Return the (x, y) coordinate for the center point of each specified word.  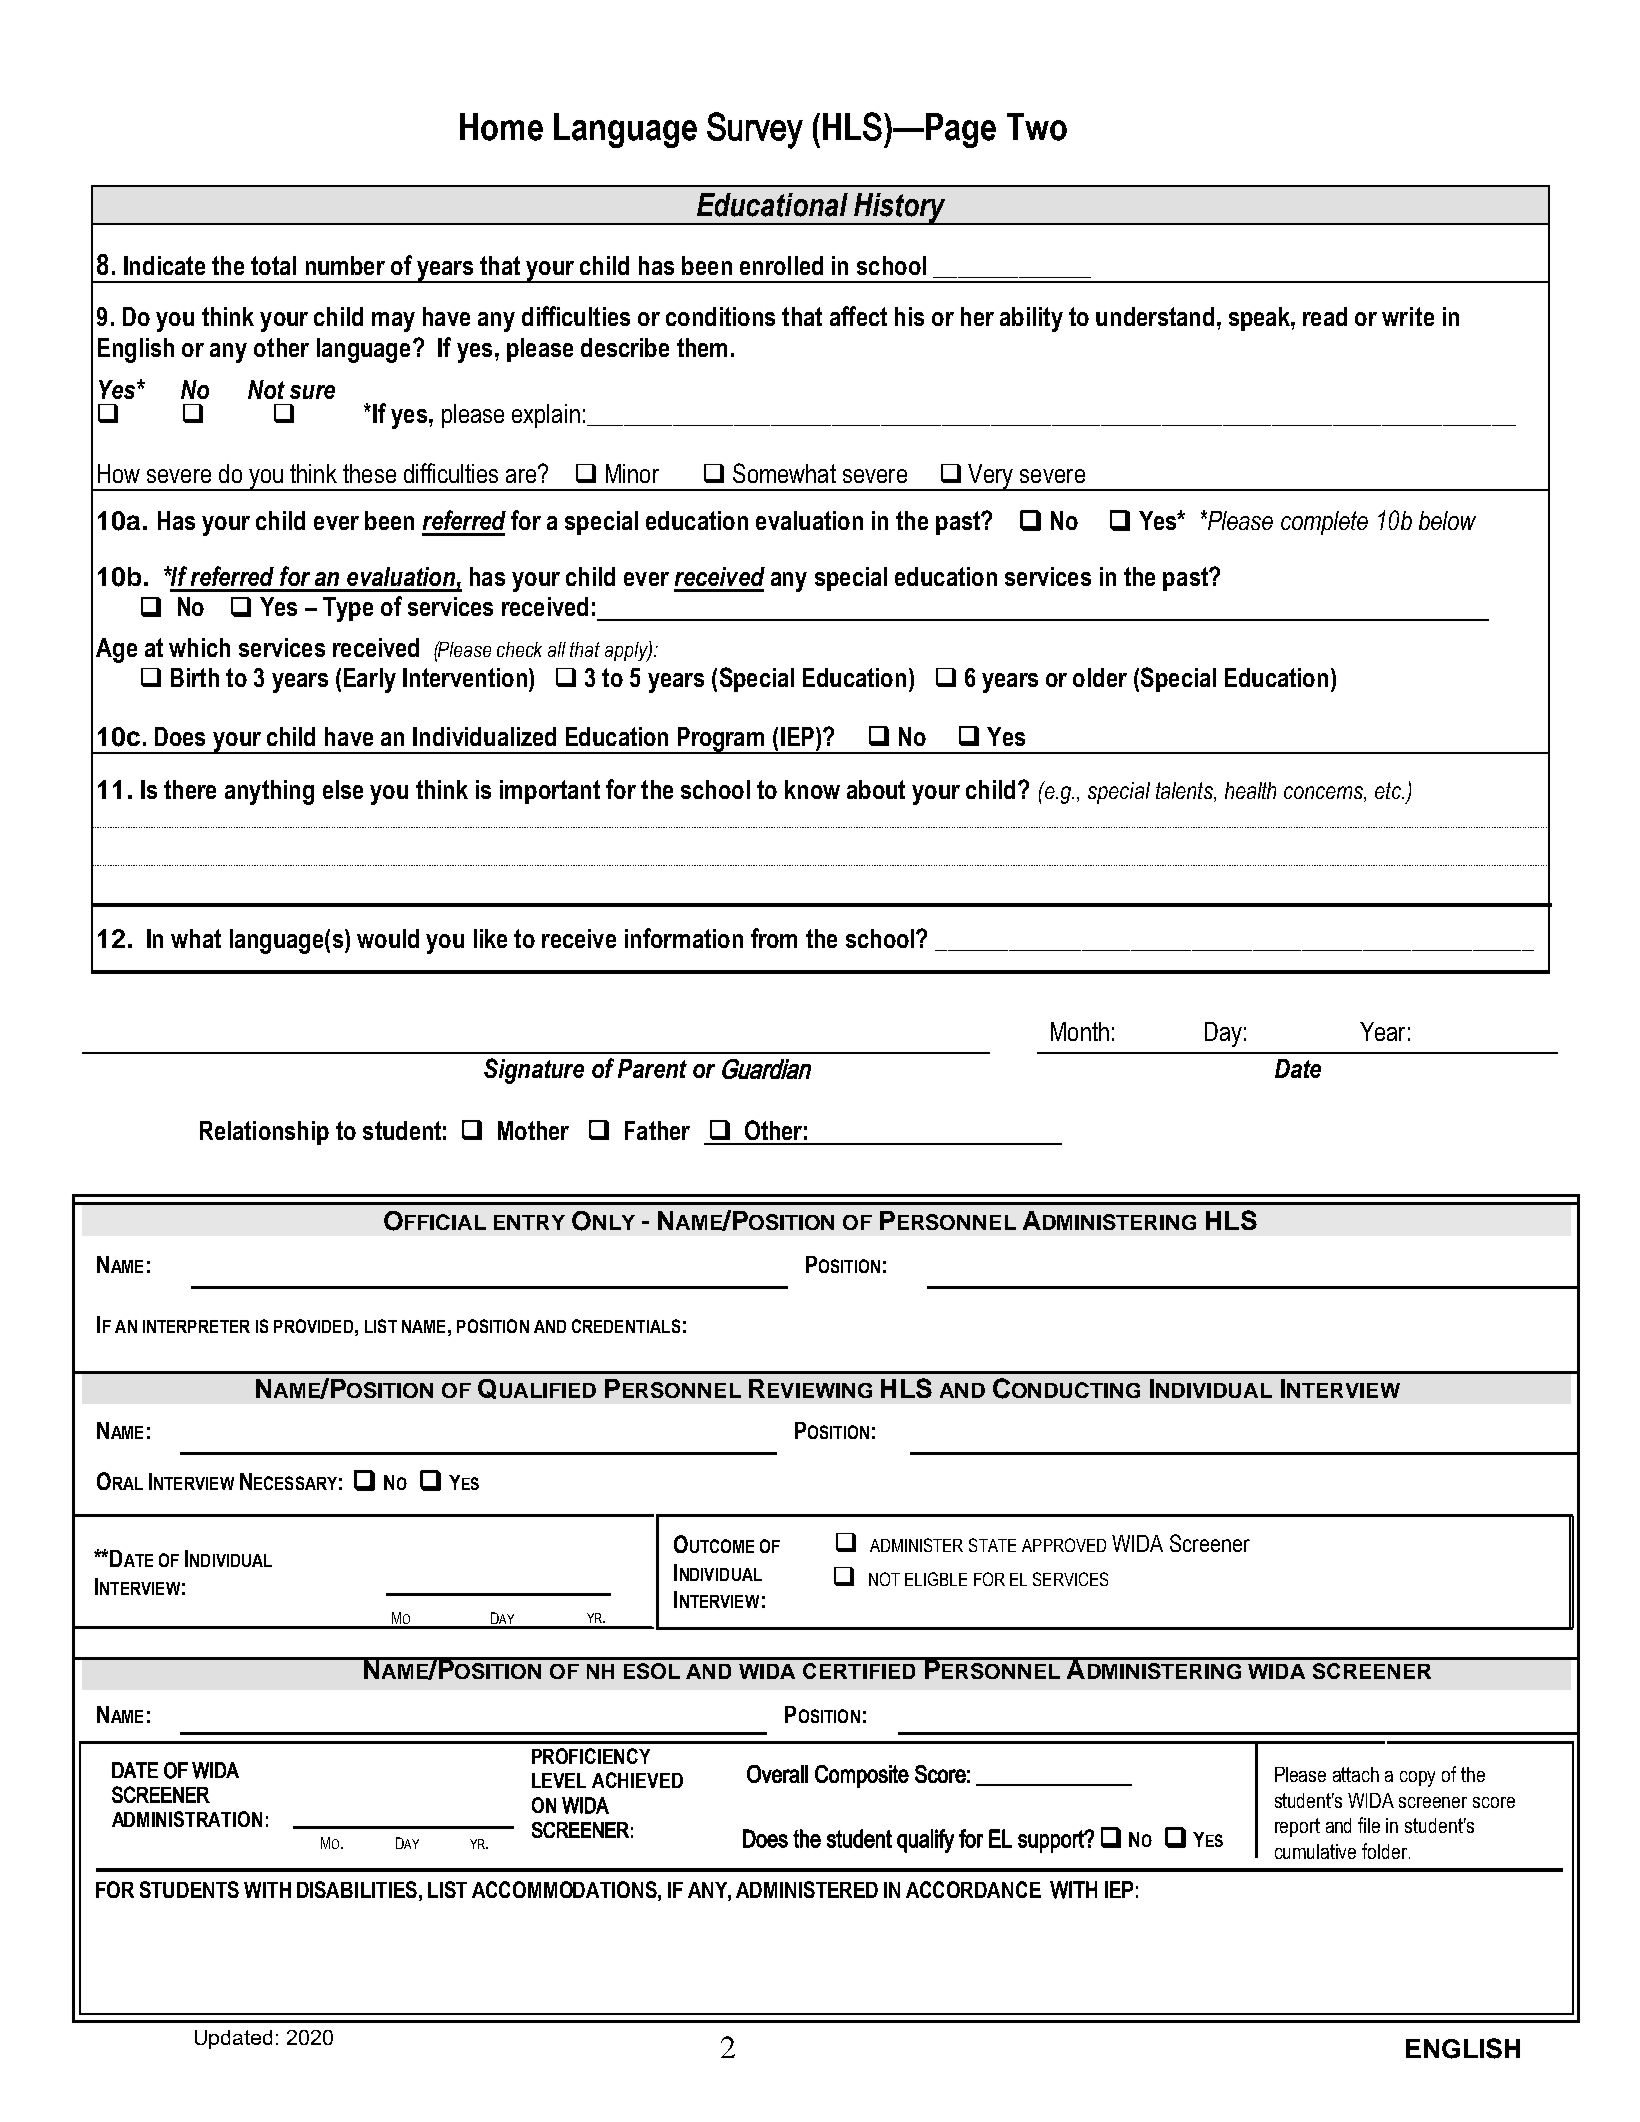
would (388, 938)
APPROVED (1064, 1545)
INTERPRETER (196, 1326)
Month (1080, 1031)
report (1297, 1827)
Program (721, 740)
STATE (992, 1545)
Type (348, 609)
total (273, 265)
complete (1324, 523)
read (1325, 316)
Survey (755, 130)
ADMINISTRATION (187, 1819)
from (774, 938)
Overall (777, 1774)
